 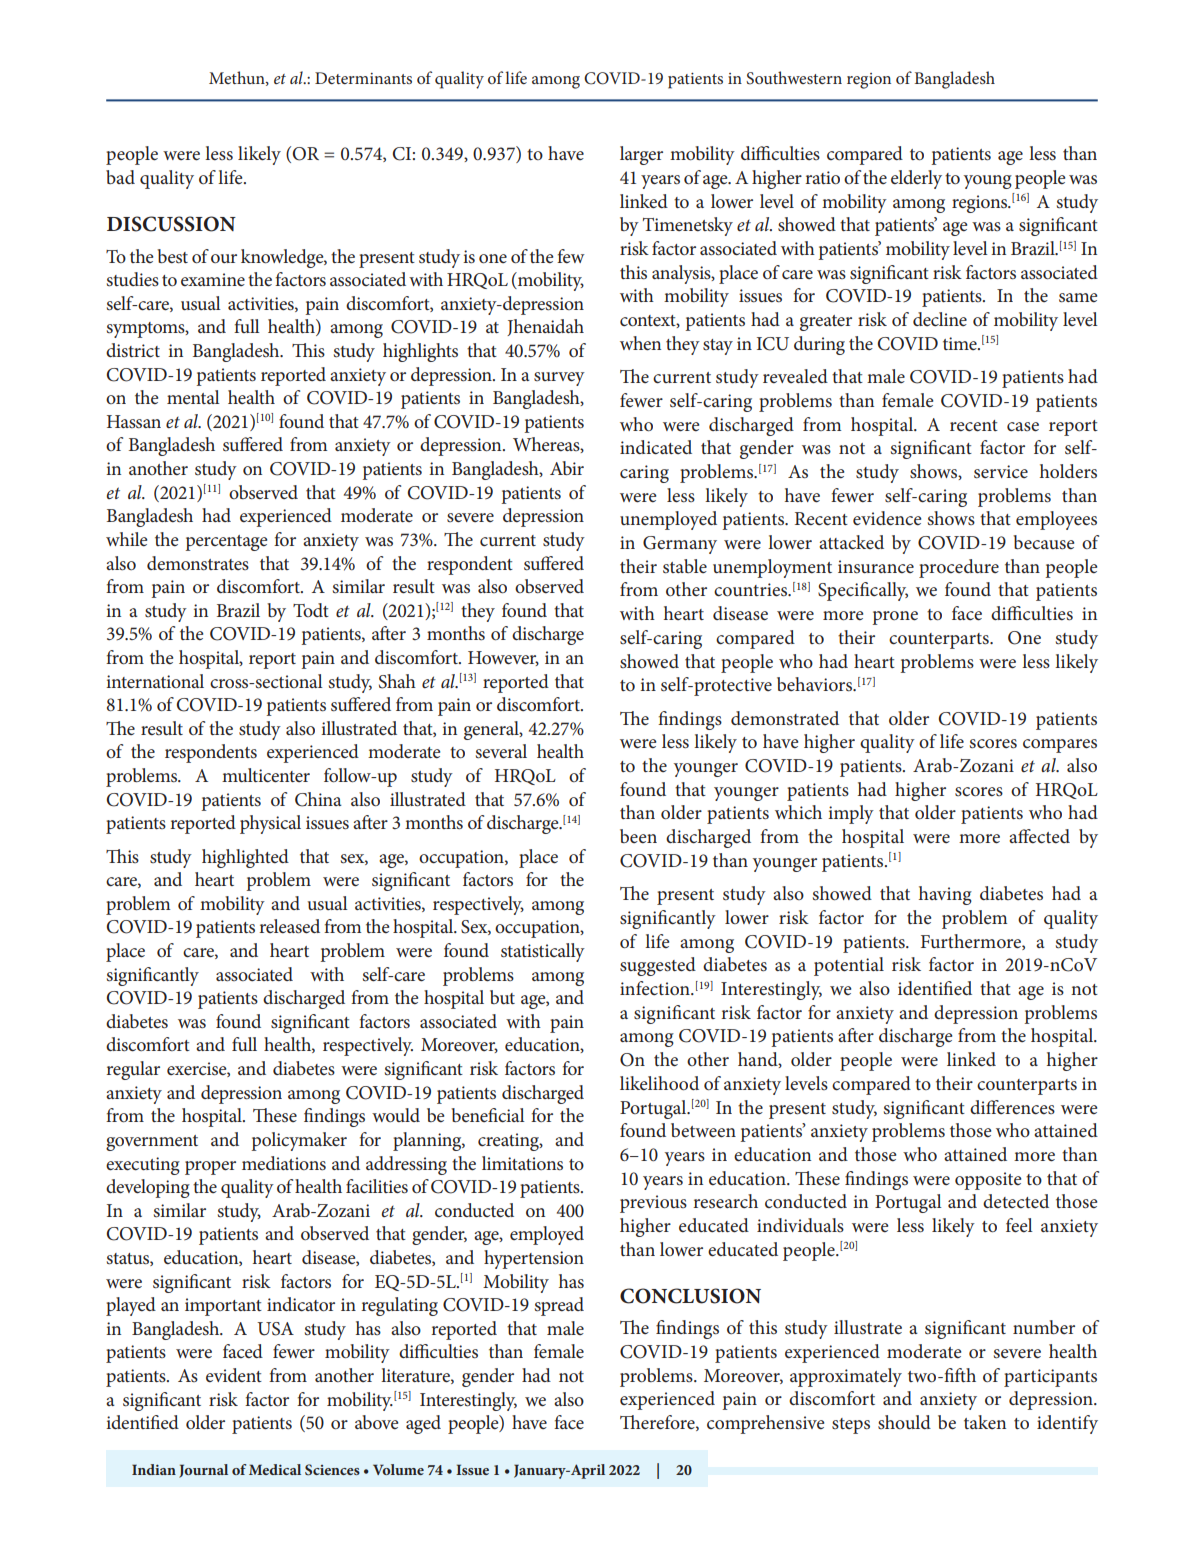 I want to click on larger, so click(x=641, y=155).
